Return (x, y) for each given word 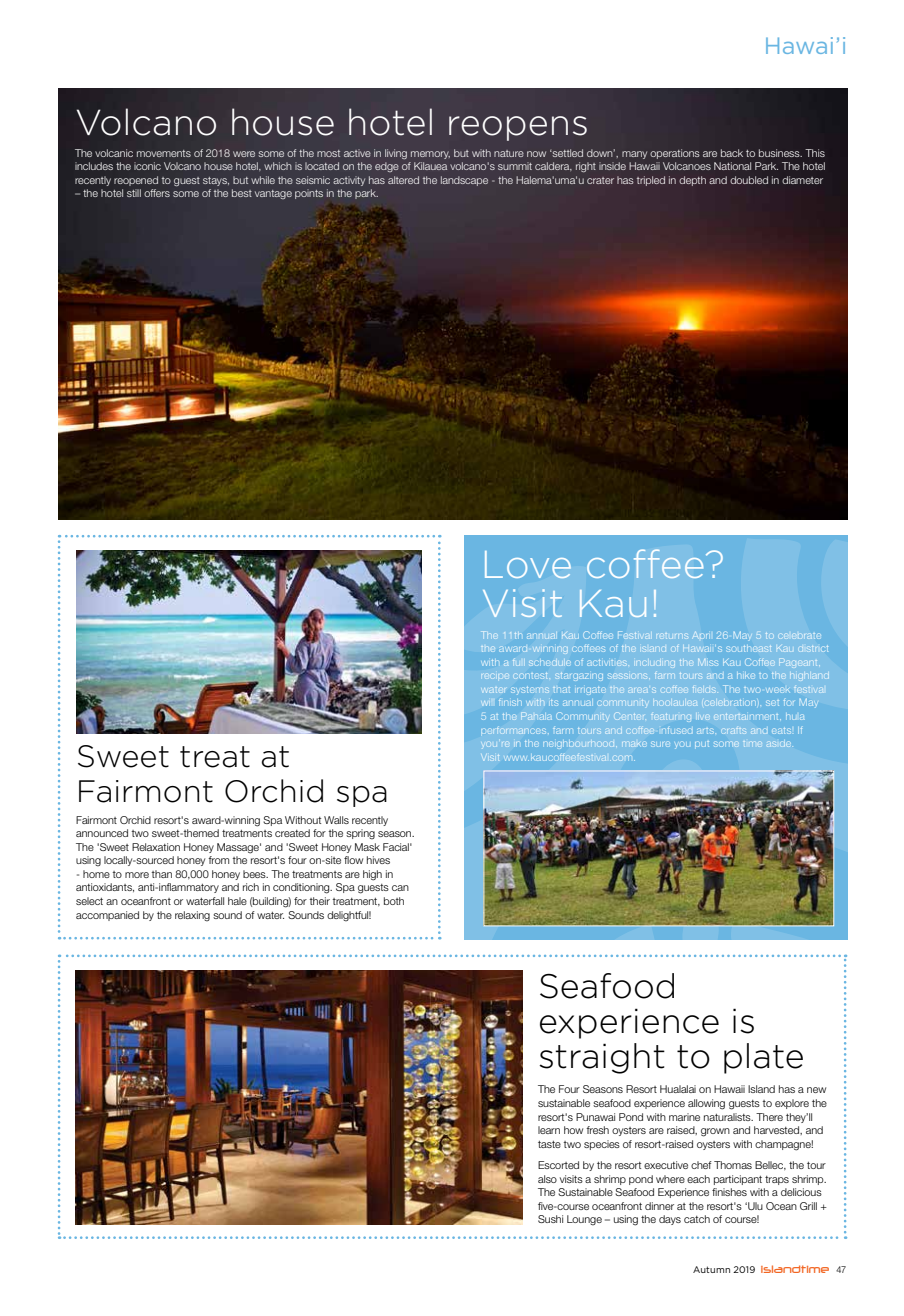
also (547, 1179)
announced (102, 833)
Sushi (550, 1219)
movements (164, 153)
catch (697, 1219)
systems (530, 691)
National (732, 166)
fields (704, 689)
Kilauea (430, 166)
